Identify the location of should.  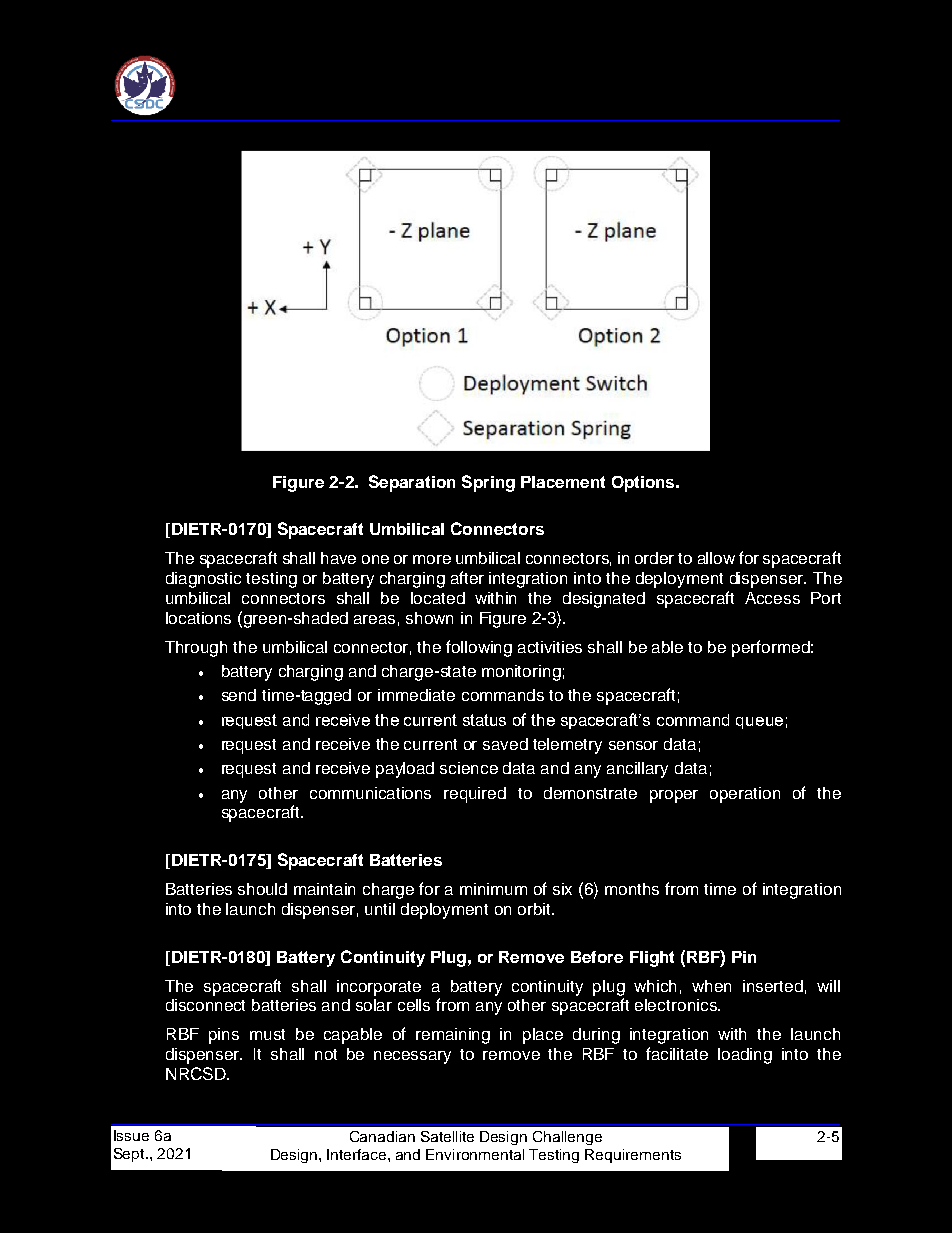
(262, 889).
